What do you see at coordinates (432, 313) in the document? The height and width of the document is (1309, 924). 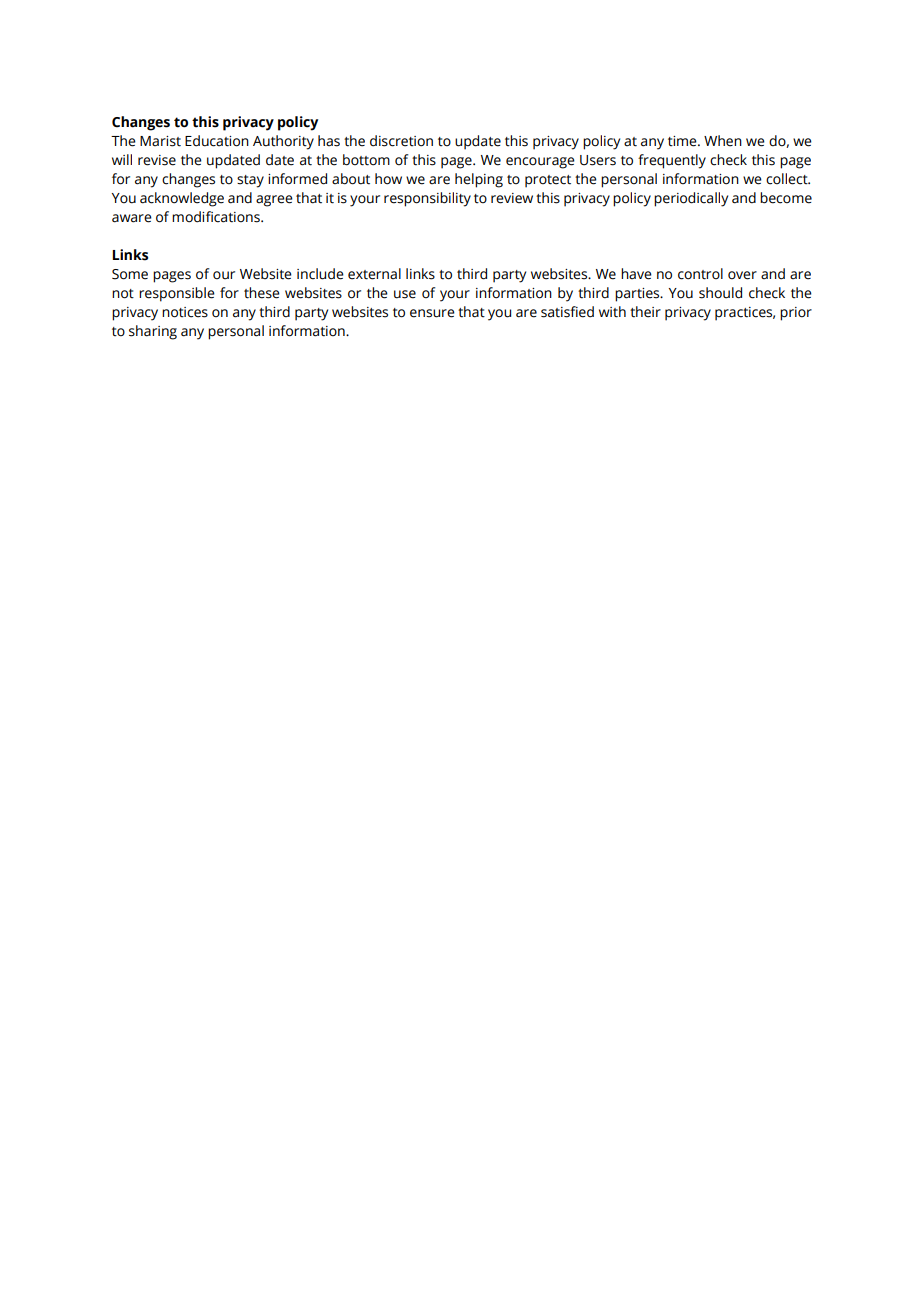 I see `ensure` at bounding box center [432, 313].
